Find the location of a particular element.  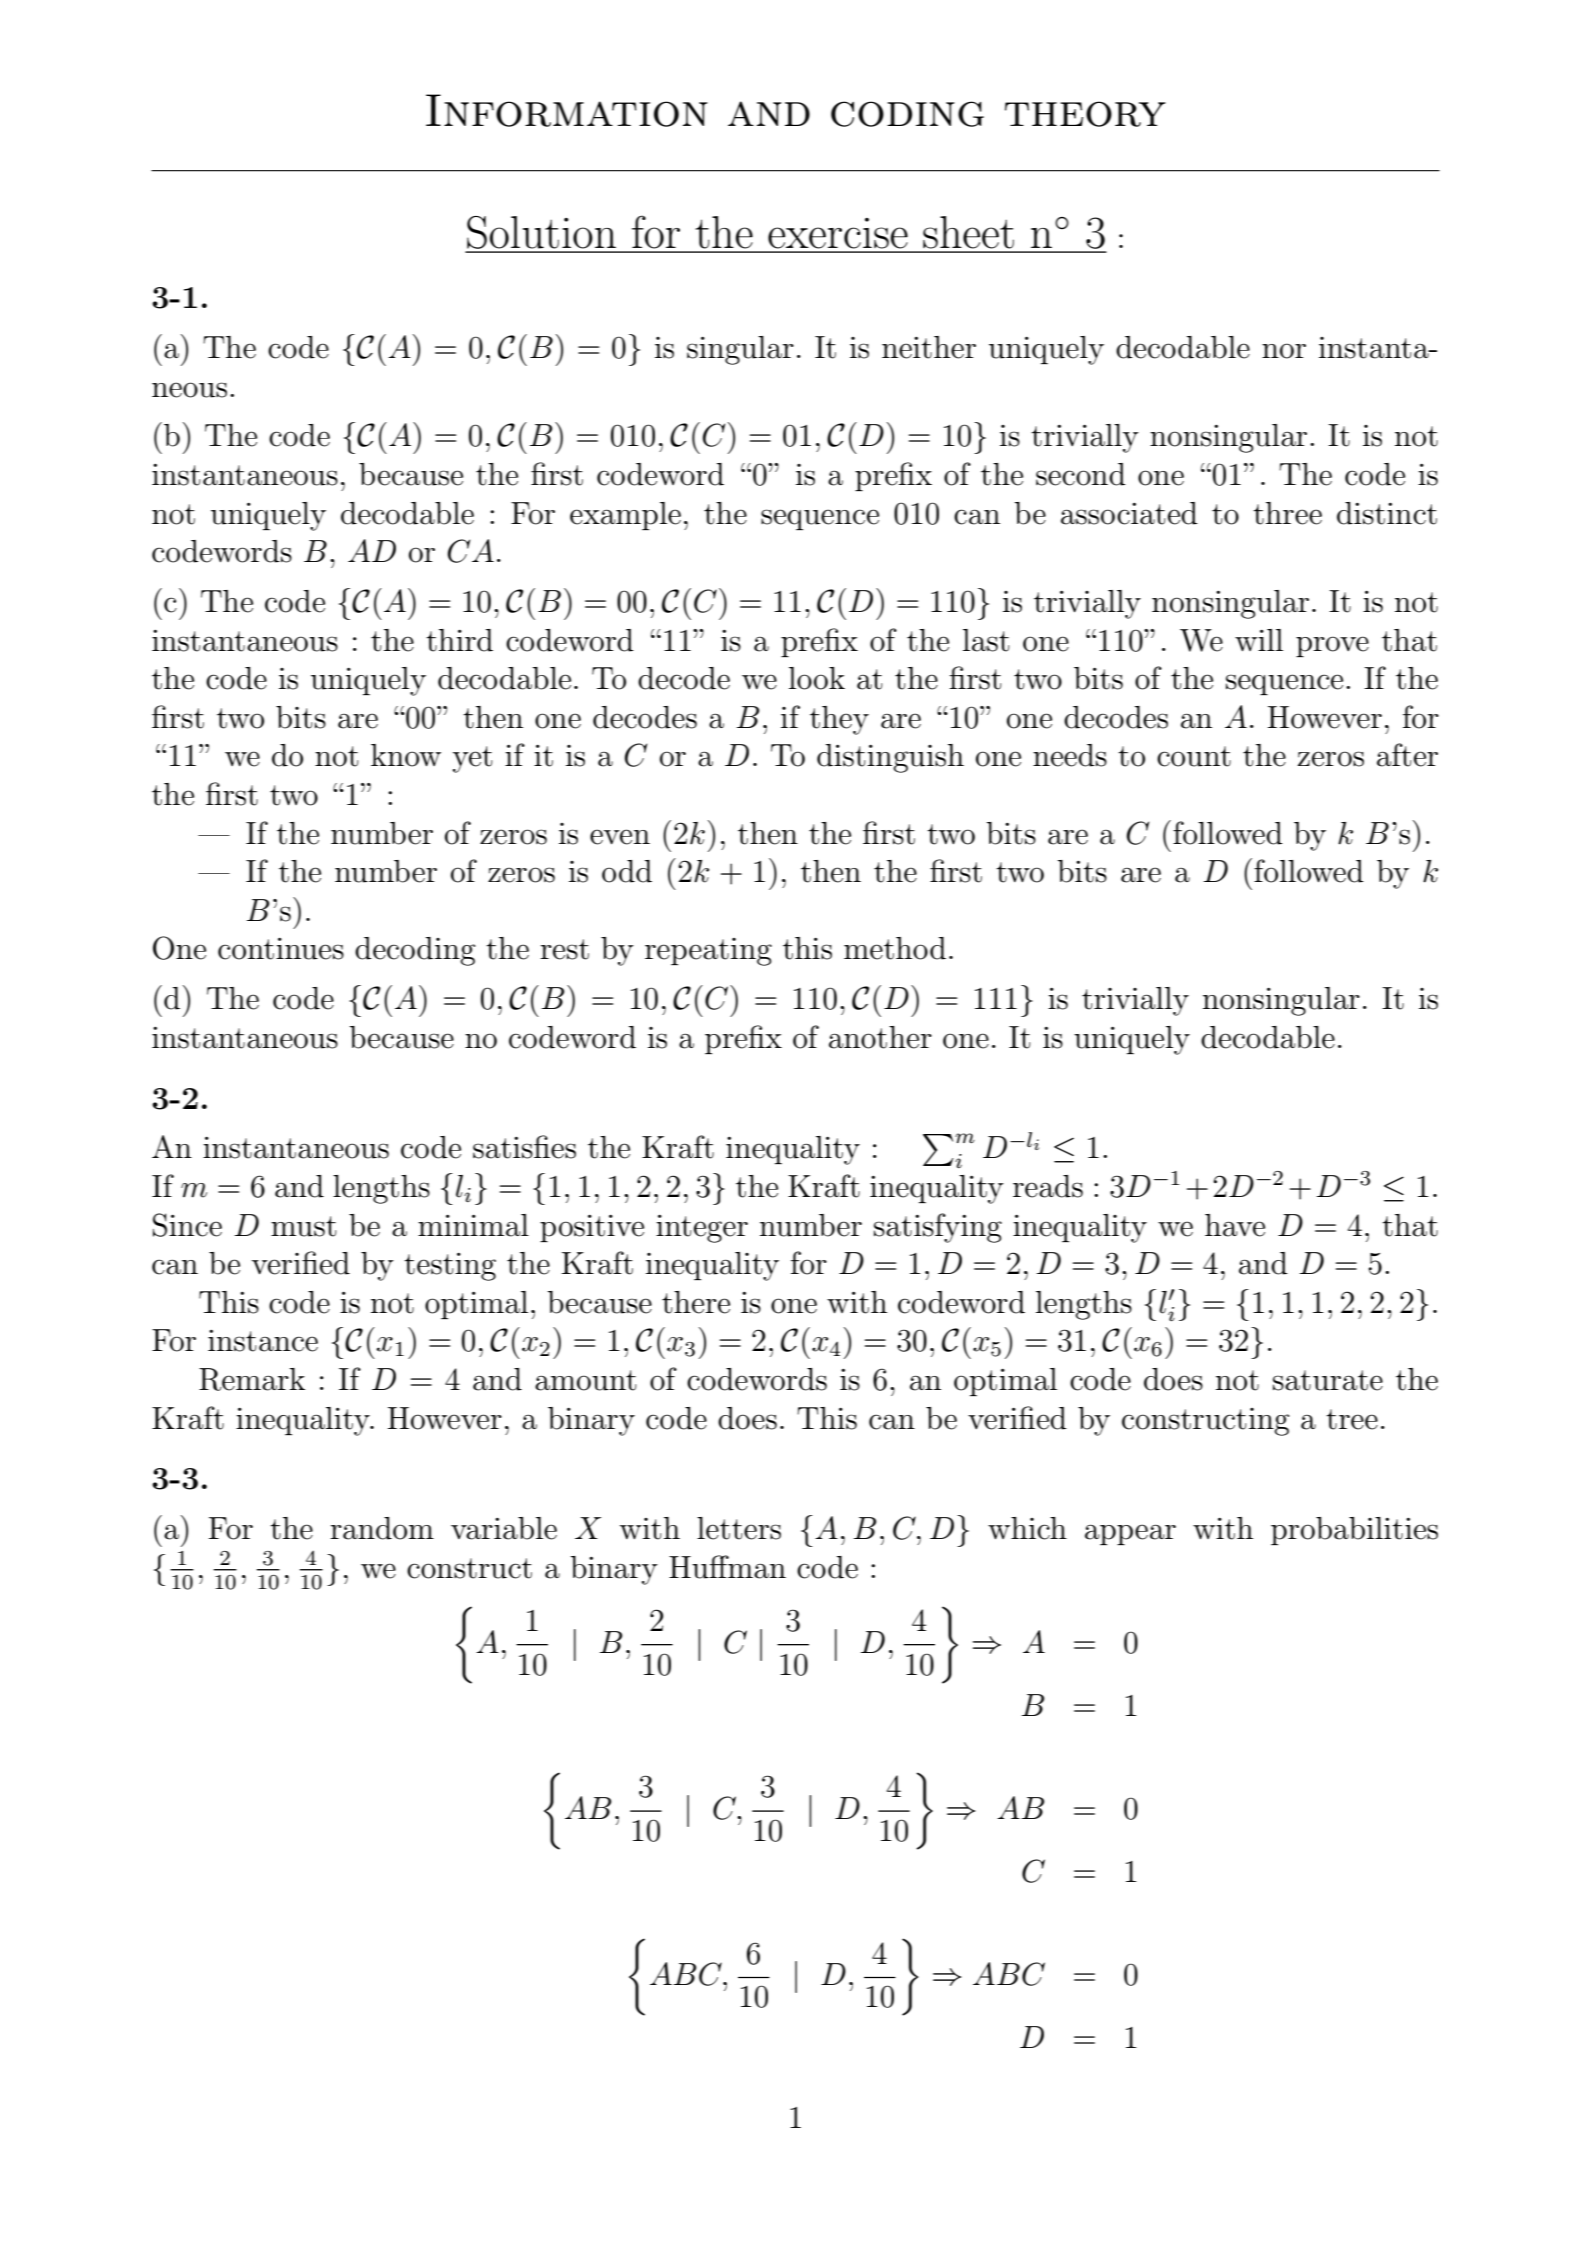

have is located at coordinates (1235, 1225).
